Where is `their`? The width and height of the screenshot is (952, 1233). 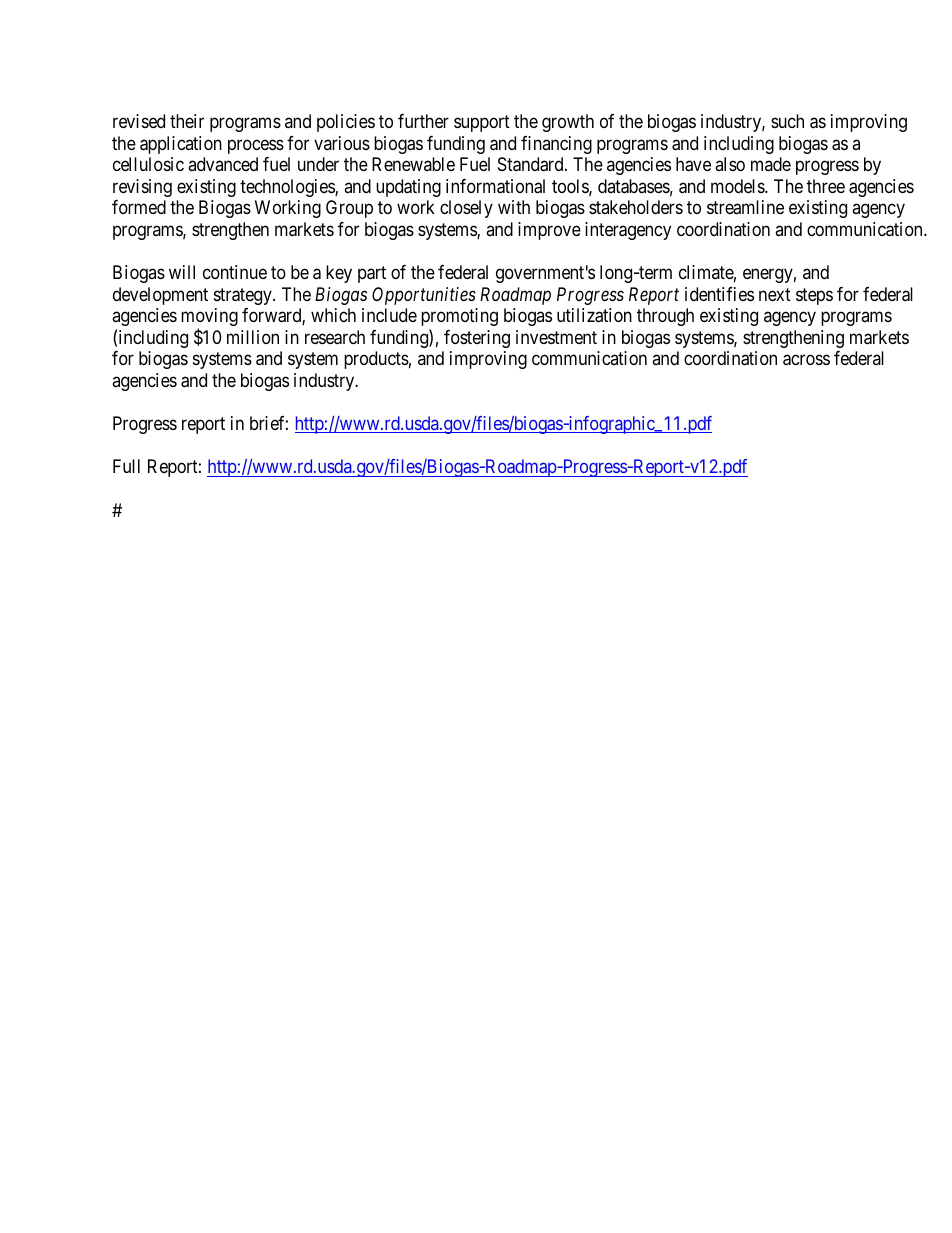 their is located at coordinates (187, 121).
